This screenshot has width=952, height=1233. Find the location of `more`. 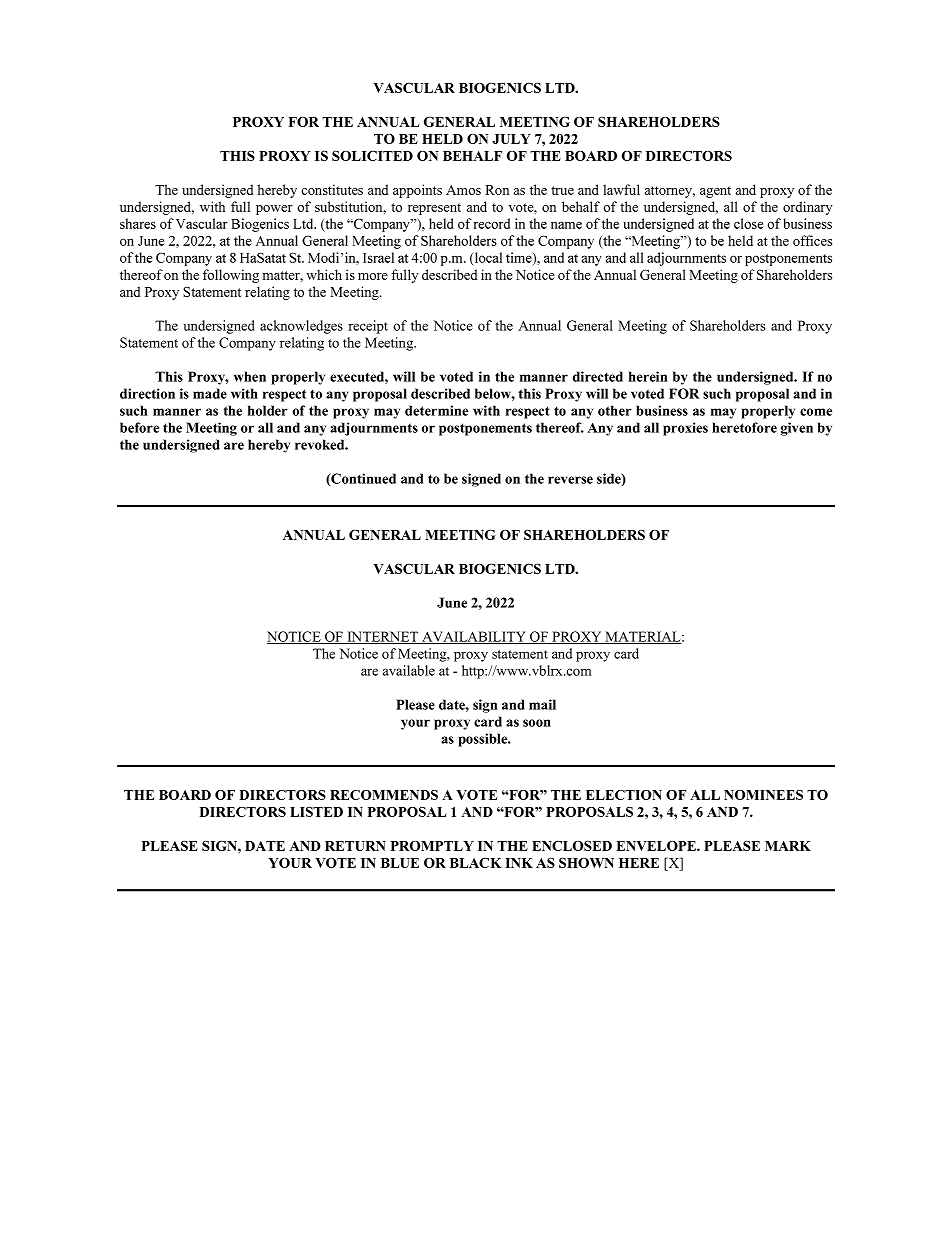

more is located at coordinates (373, 276).
